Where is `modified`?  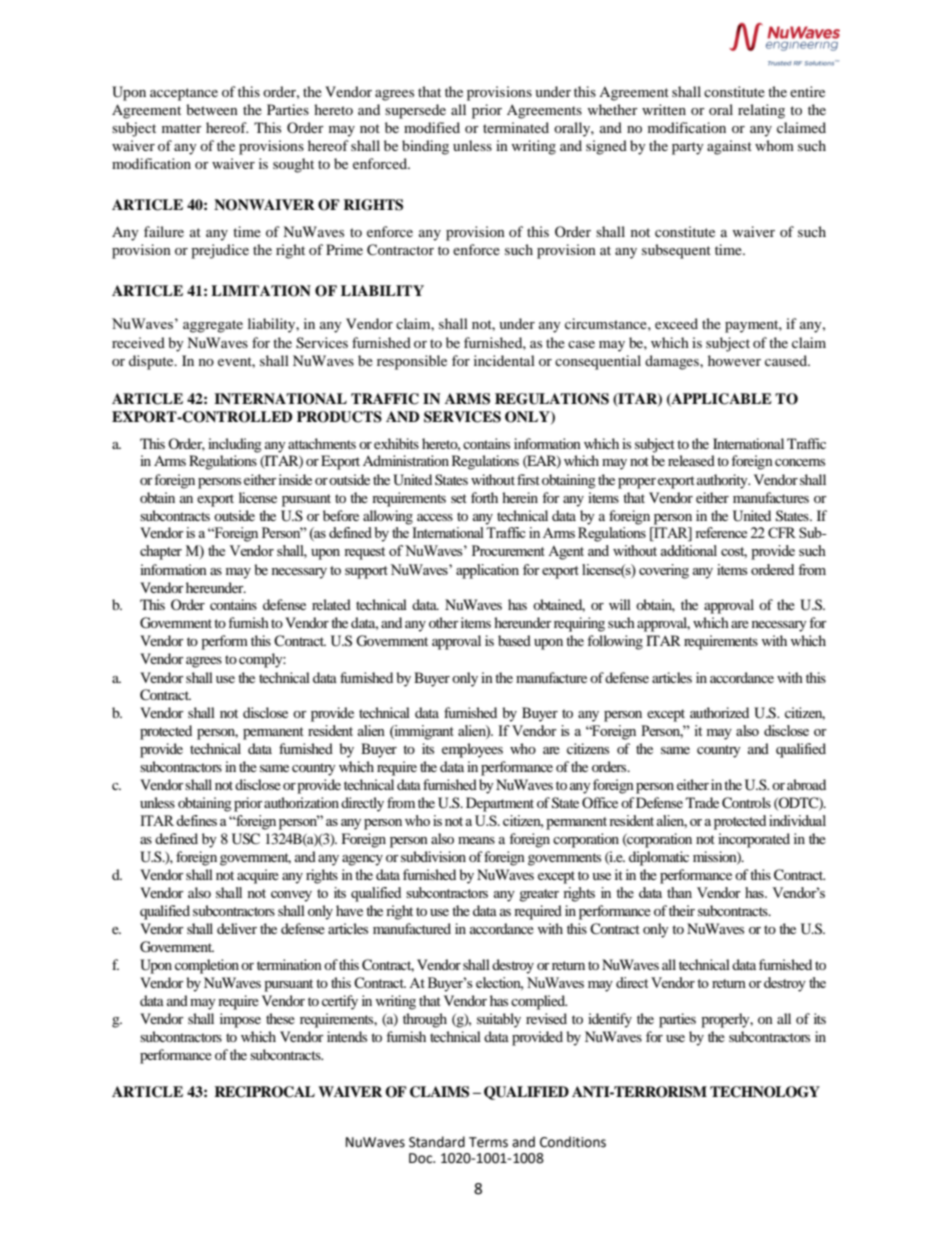 modified is located at coordinates (432, 127).
